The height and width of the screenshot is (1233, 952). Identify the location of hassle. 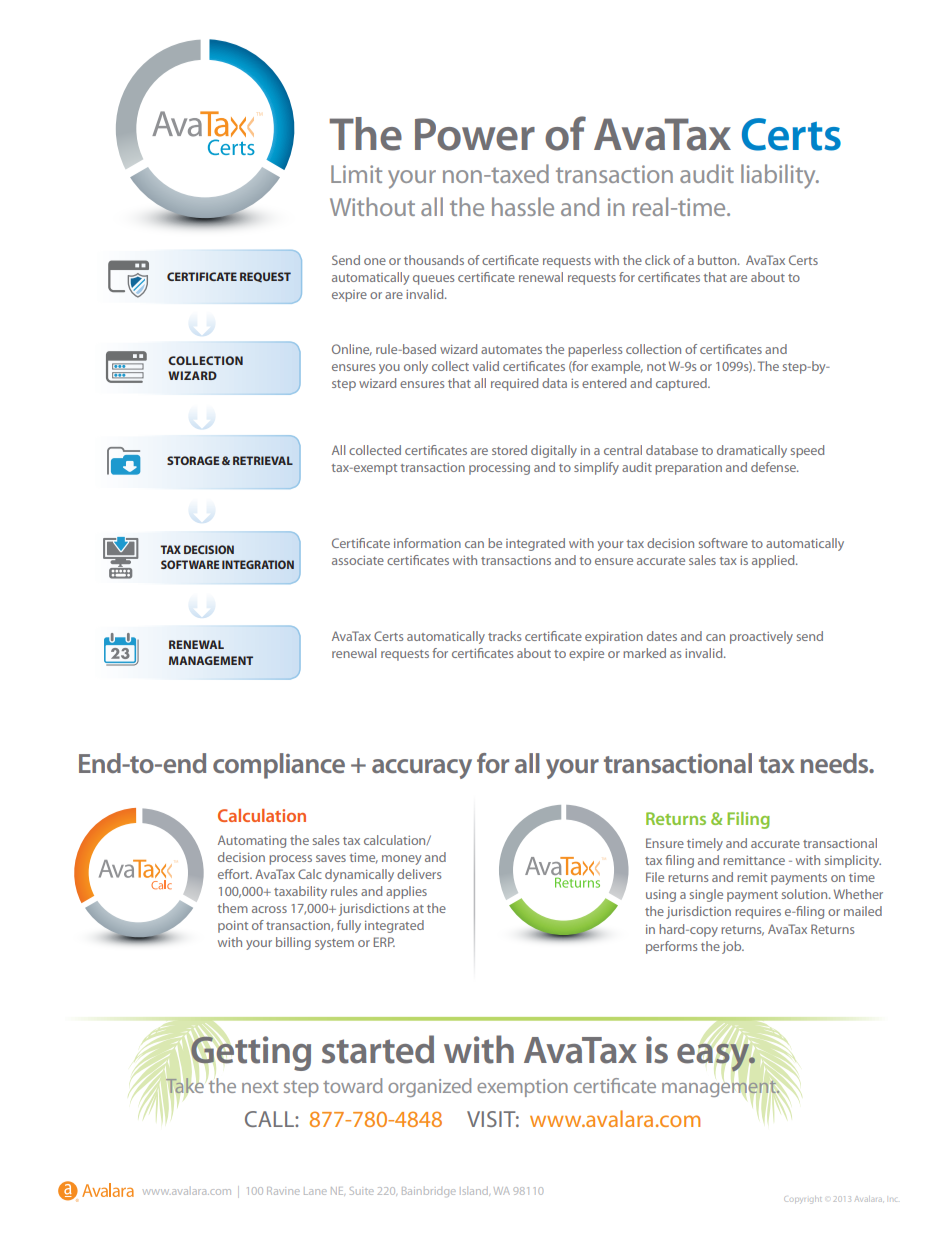
(523, 206).
